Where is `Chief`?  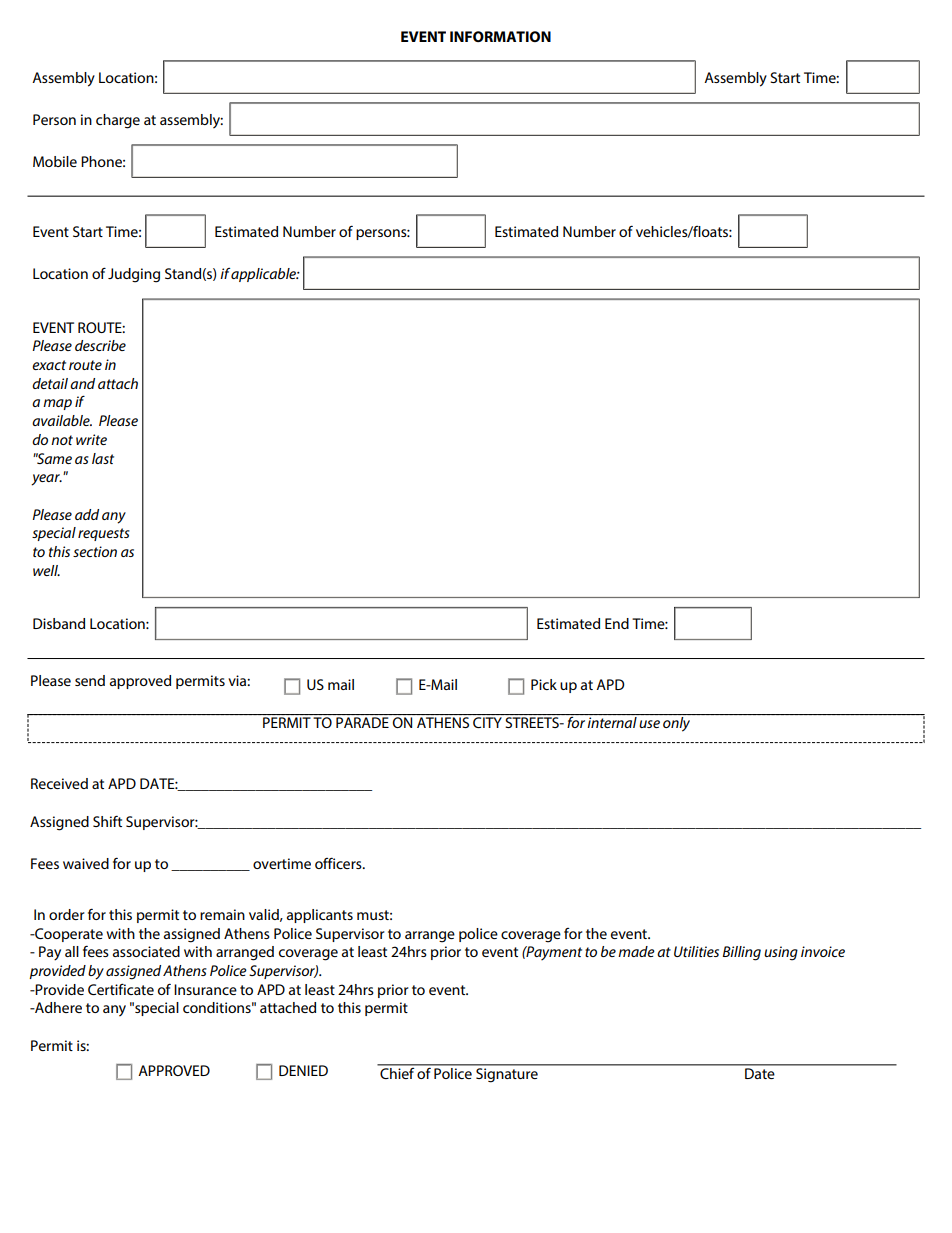 Chief is located at coordinates (397, 1072).
